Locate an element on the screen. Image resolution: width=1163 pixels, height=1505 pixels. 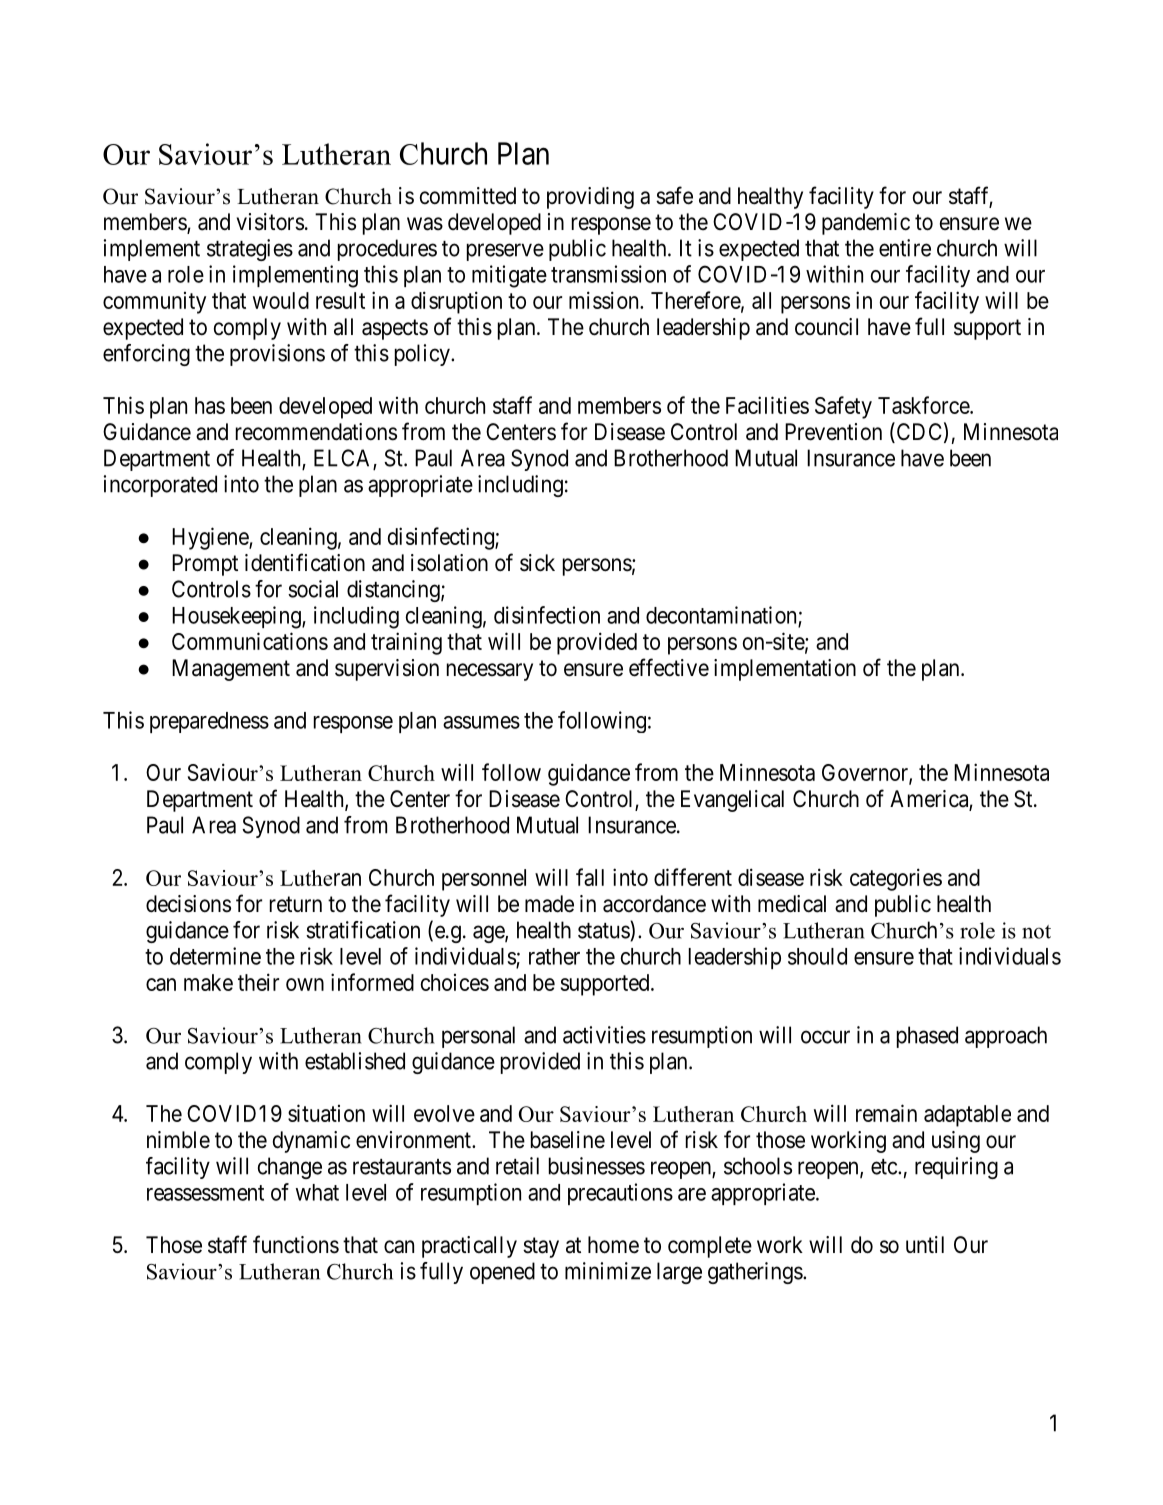
providing is located at coordinates (590, 198).
